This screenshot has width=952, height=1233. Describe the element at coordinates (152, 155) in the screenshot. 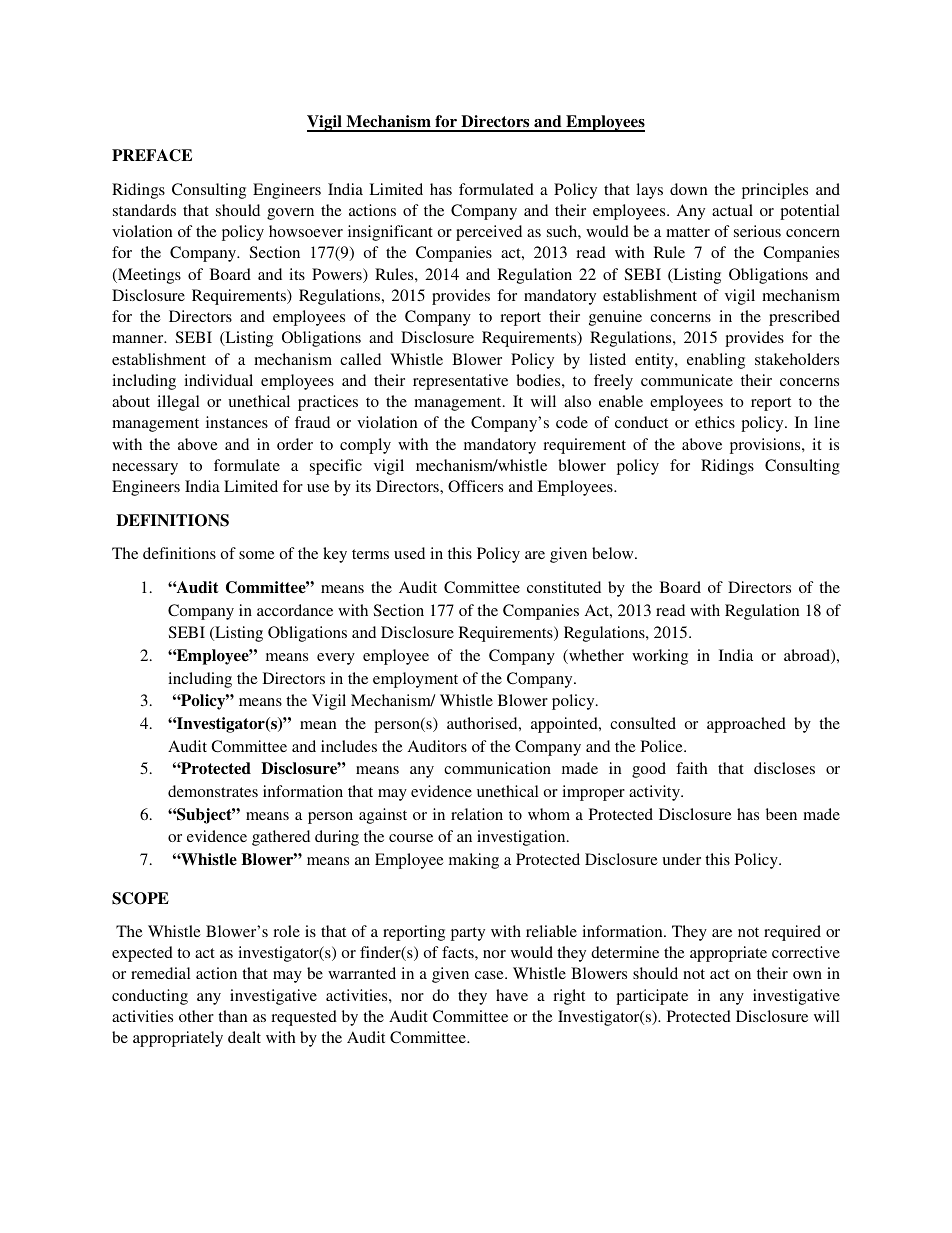

I see `PREFACE` at that location.
